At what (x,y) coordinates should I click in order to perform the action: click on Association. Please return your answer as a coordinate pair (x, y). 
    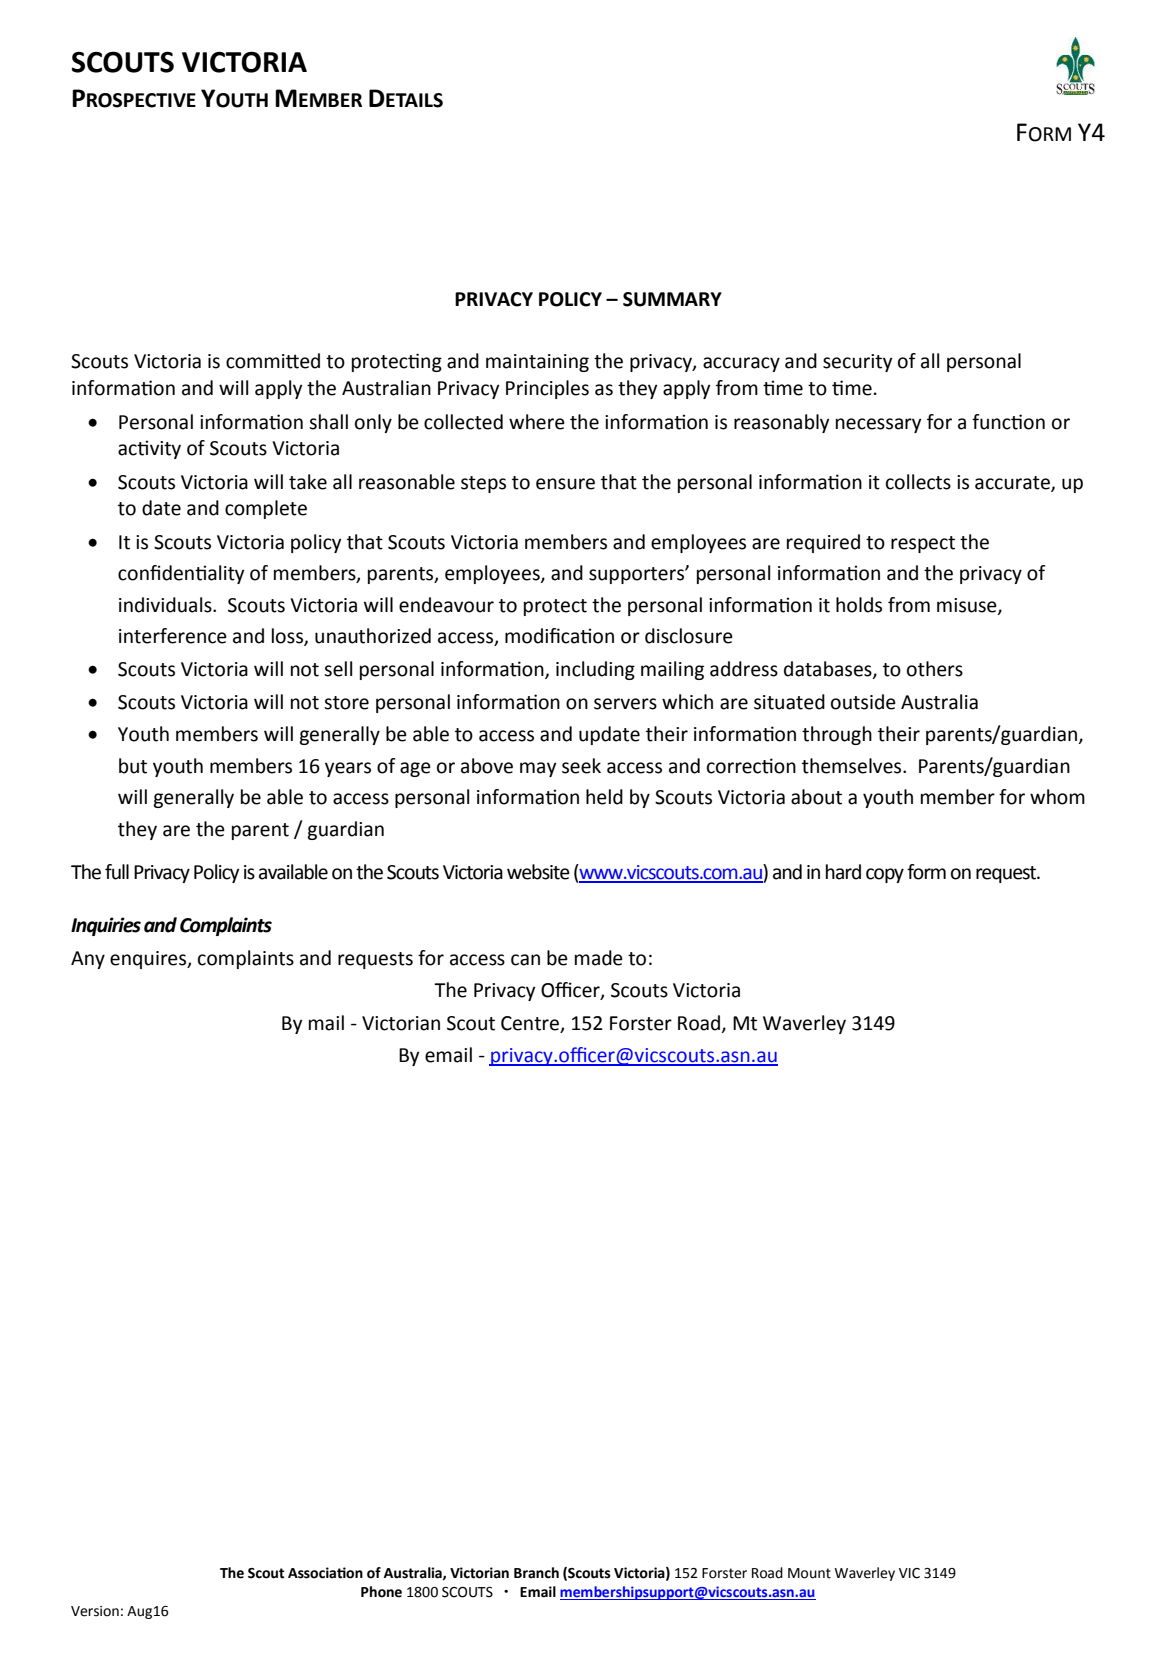
    Looking at the image, I should click on (325, 1573).
